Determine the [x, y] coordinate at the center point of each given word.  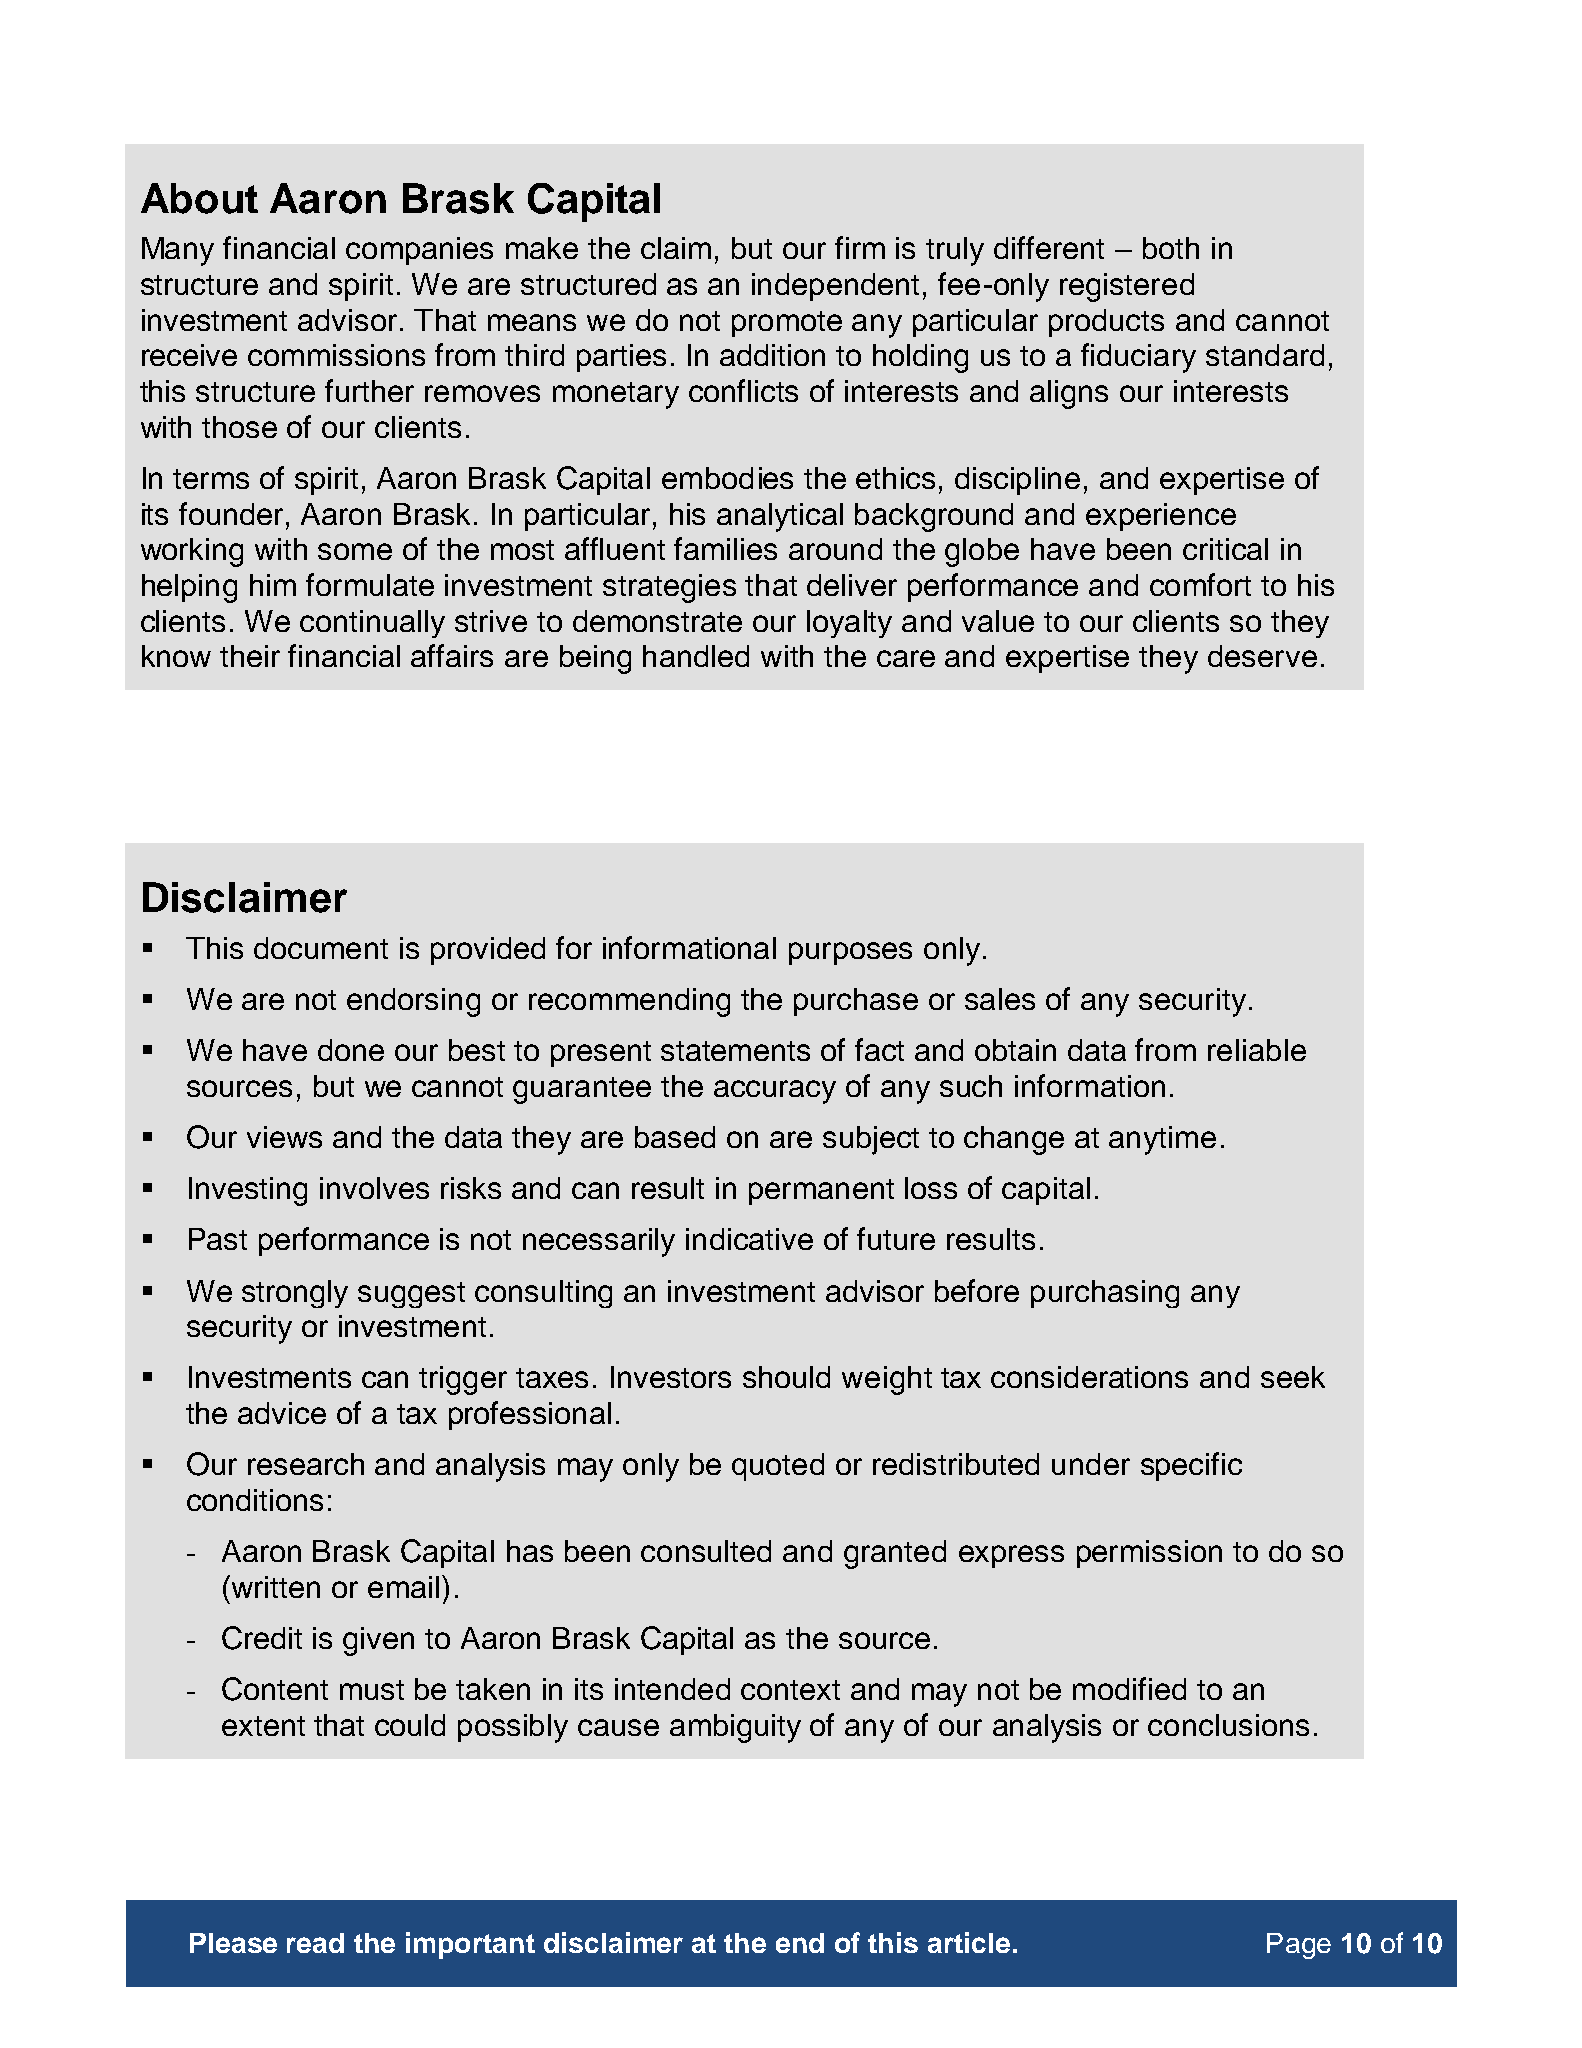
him [273, 585]
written [276, 1587]
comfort [1200, 584]
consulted [706, 1551]
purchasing [1105, 1294]
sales [1000, 999]
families [725, 548]
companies [419, 251]
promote [787, 324]
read [315, 1943]
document [321, 948]
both [1171, 248]
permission [1149, 1554]
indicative [749, 1239]
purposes [850, 953]
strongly [295, 1294]
